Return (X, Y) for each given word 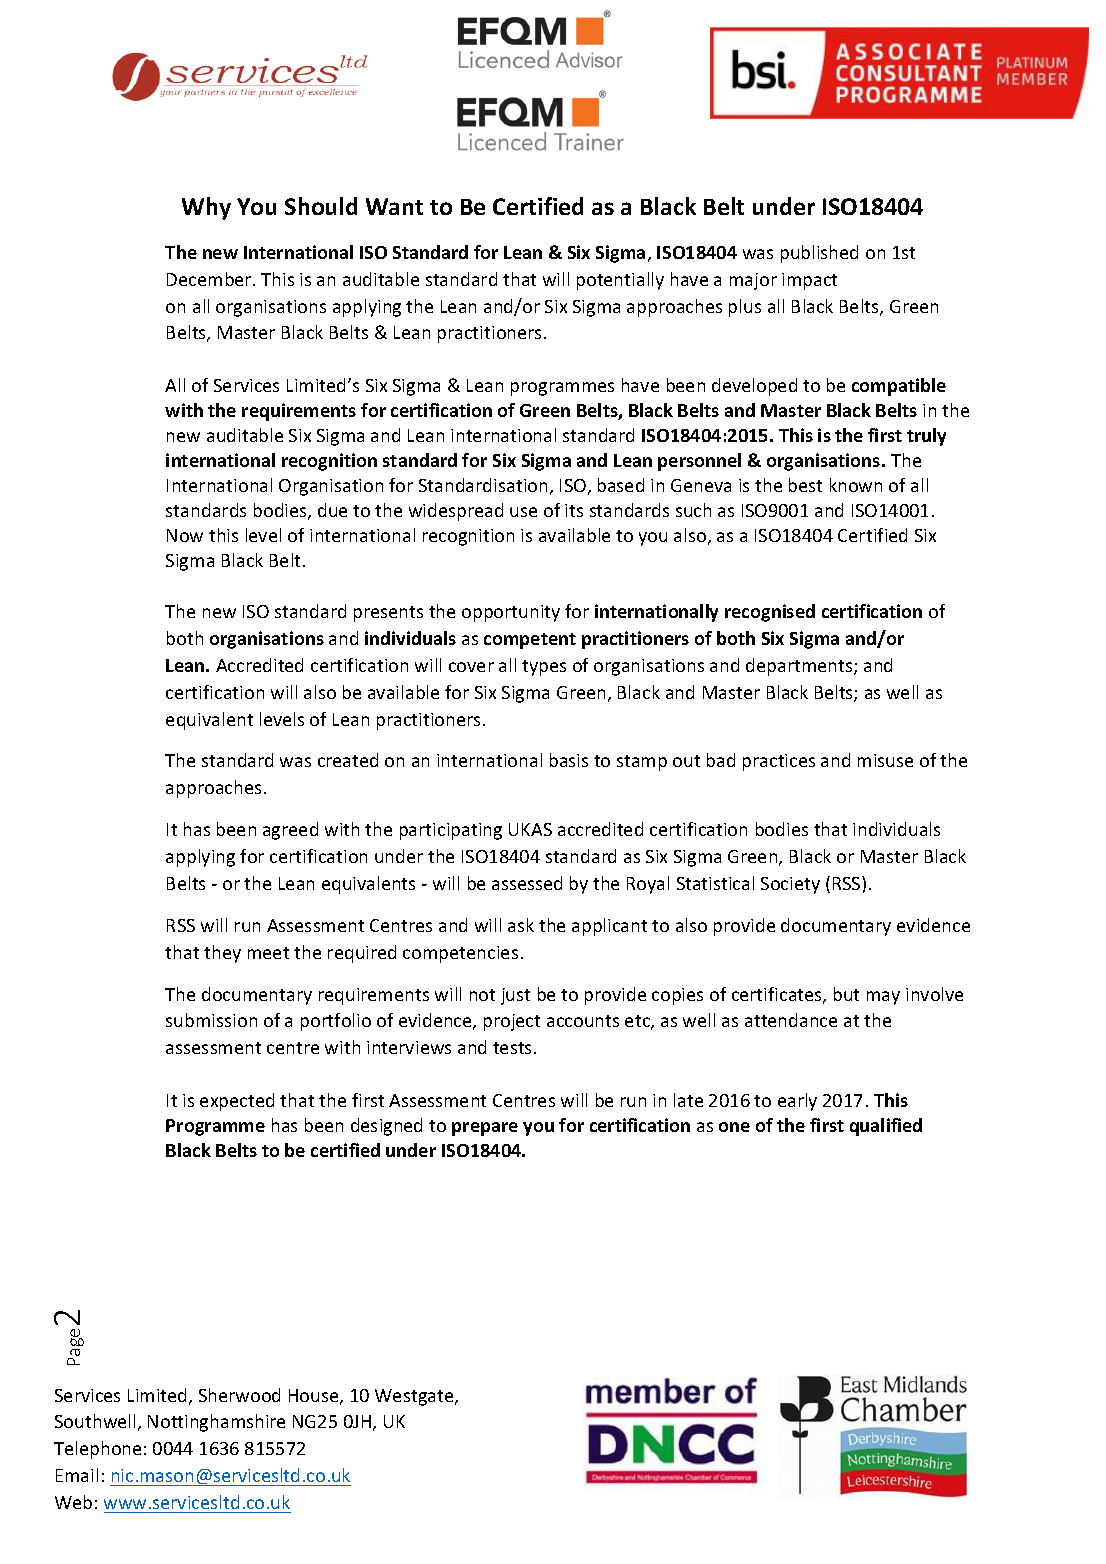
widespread (456, 512)
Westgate (415, 1397)
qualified (886, 1127)
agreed (290, 831)
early (797, 1102)
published (819, 254)
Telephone (97, 1450)
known (856, 485)
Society (790, 885)
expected (237, 1102)
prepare (485, 1129)
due (332, 510)
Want (394, 206)
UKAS (530, 829)
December (210, 279)
